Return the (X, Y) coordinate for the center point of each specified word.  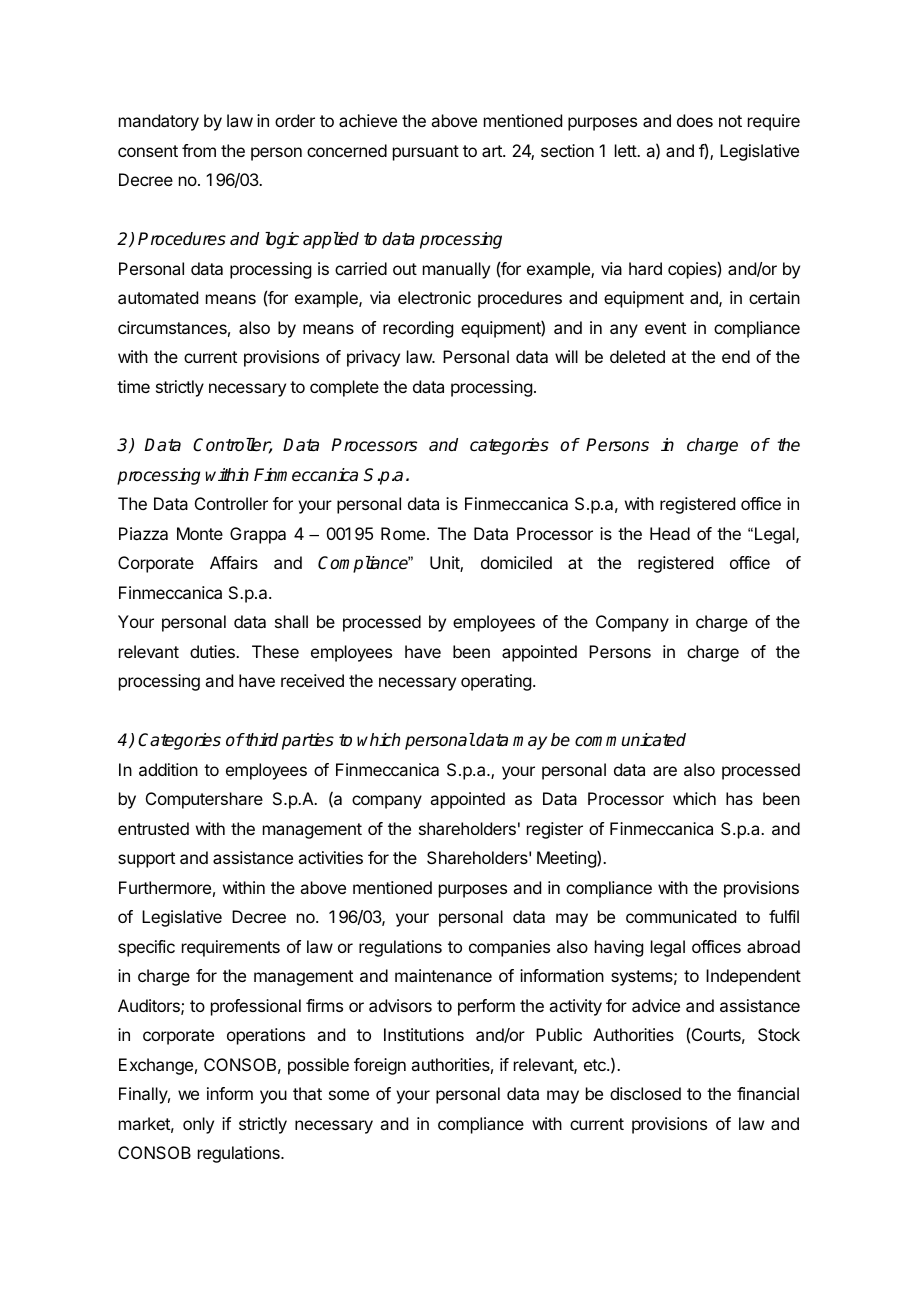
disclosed (645, 1093)
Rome (403, 533)
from (199, 150)
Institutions (424, 1034)
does (695, 120)
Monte (200, 533)
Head (670, 533)
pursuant (426, 153)
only (198, 1125)
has (739, 798)
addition (168, 769)
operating (496, 682)
